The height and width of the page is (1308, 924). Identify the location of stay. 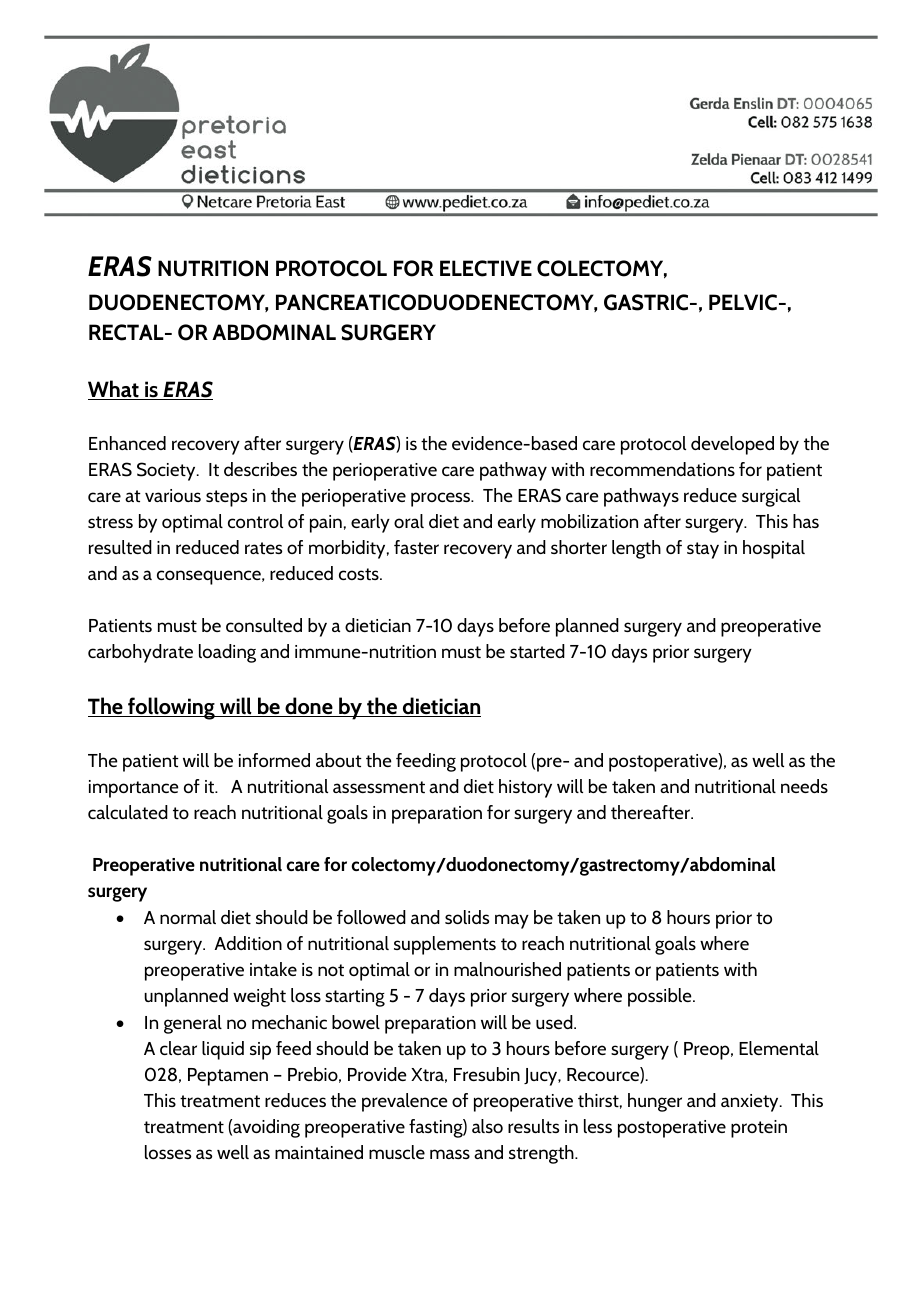
(703, 550).
